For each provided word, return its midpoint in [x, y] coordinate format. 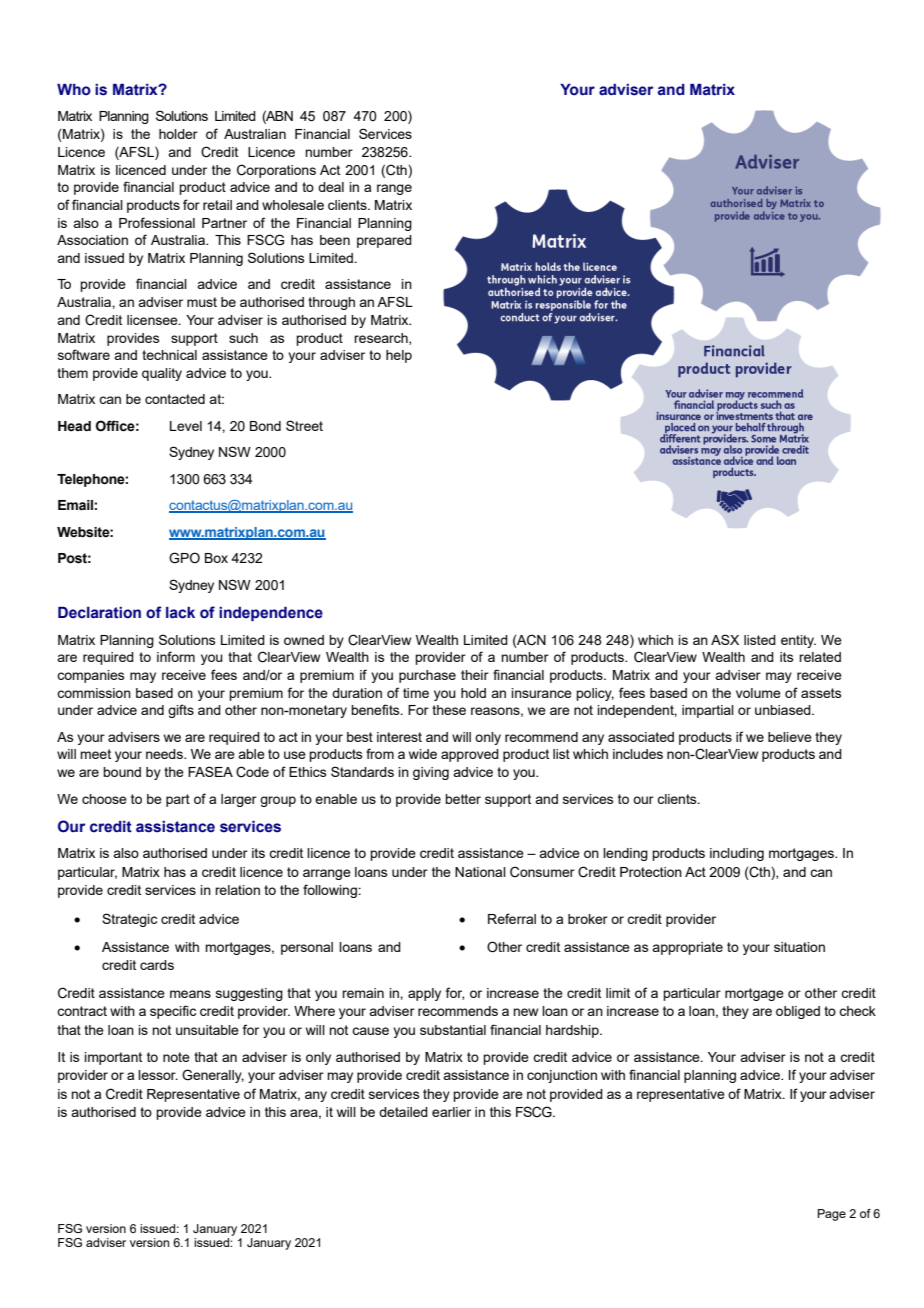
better [463, 799]
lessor [158, 1075]
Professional [157, 222]
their [475, 675]
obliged [798, 1012]
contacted [175, 399]
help [399, 356]
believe [790, 737]
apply [424, 994]
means [190, 994]
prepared [384, 241]
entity [798, 641]
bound [122, 772]
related [820, 657]
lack [180, 613]
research [382, 339]
